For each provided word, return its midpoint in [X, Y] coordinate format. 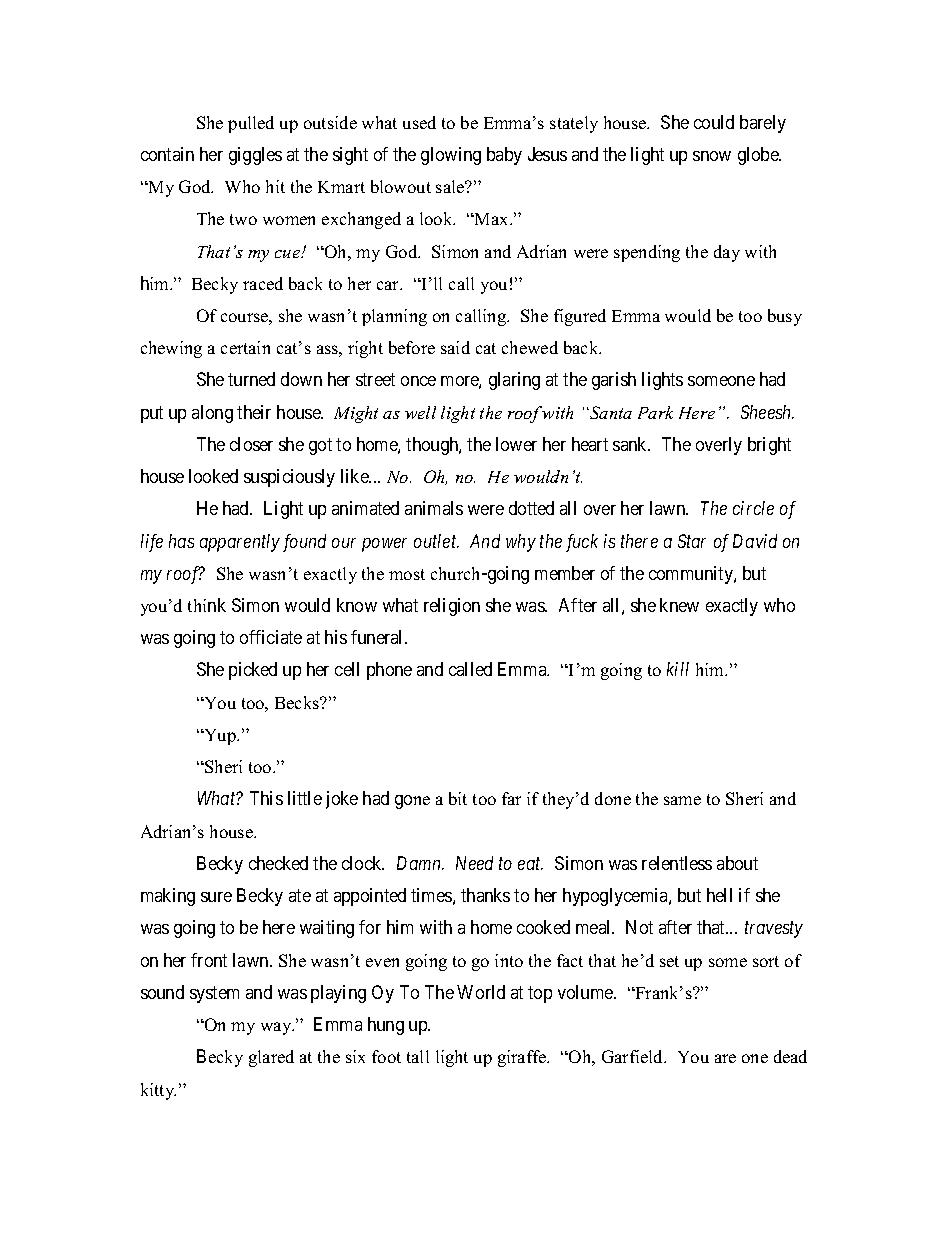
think [207, 605]
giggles [255, 156]
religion [452, 607]
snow [712, 156]
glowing [451, 156]
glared [271, 1058]
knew [679, 605]
